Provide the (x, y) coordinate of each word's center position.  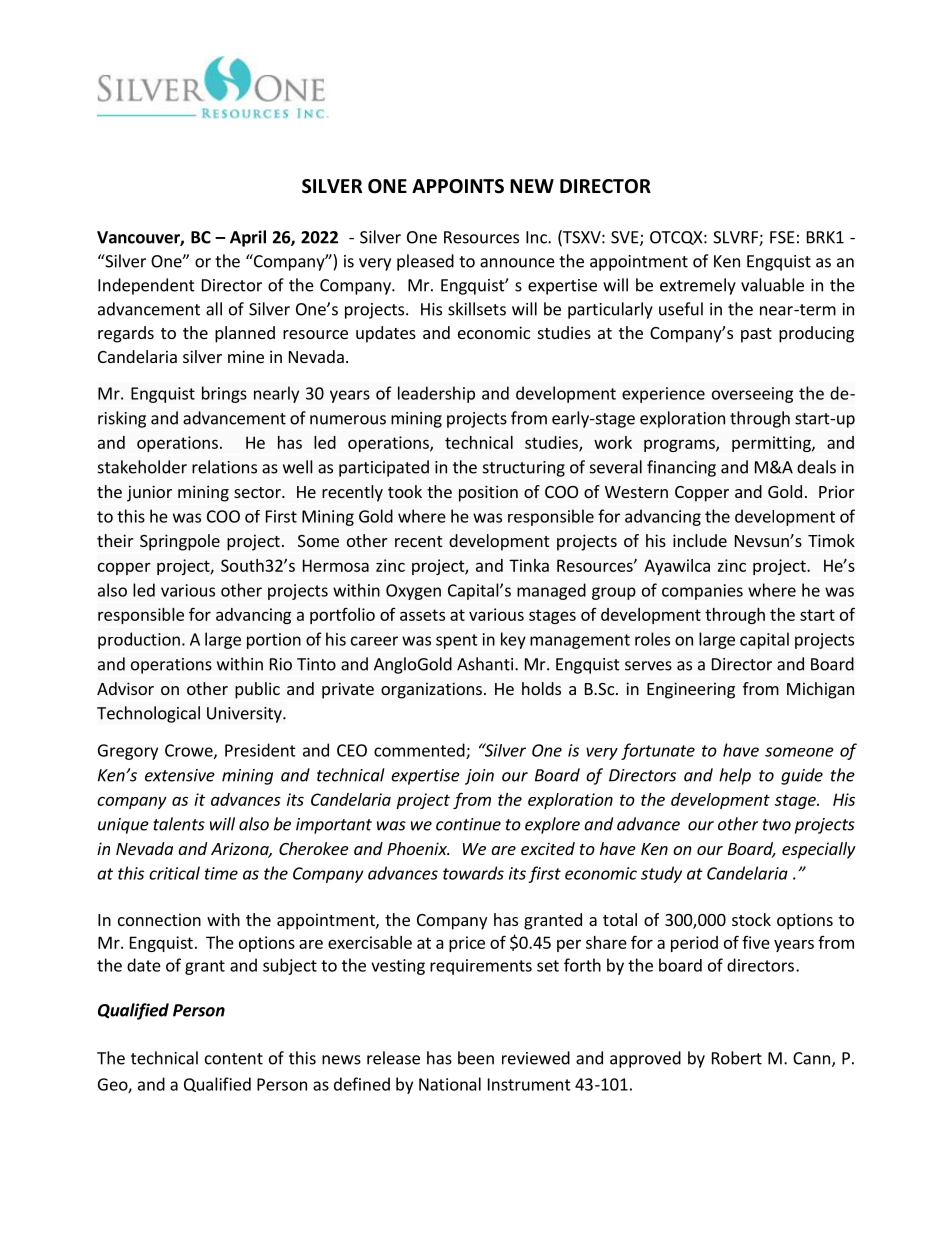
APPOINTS (458, 186)
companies (702, 592)
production (139, 640)
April (248, 238)
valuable (772, 285)
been (476, 1058)
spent (457, 641)
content (234, 1059)
